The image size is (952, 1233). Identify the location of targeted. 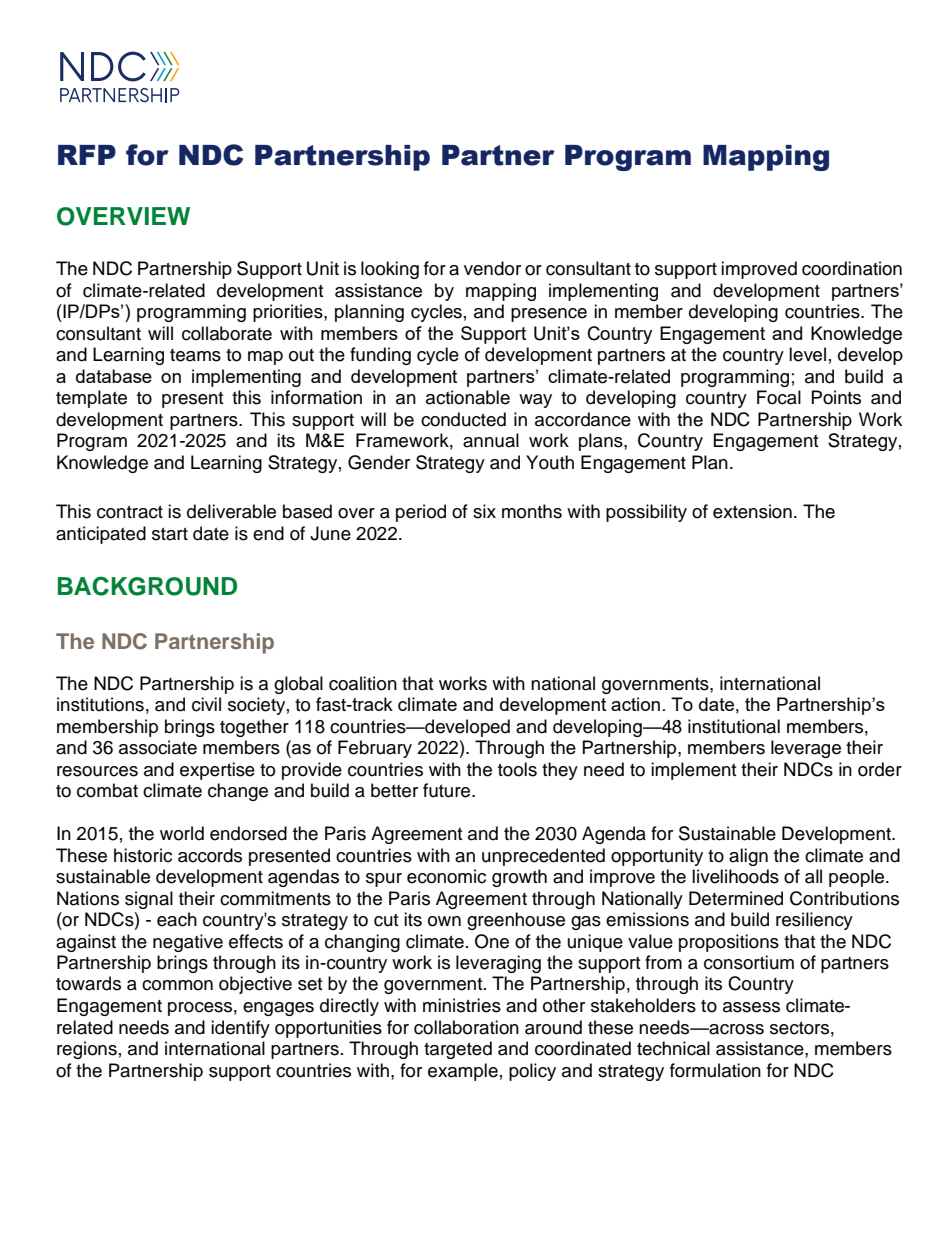
(458, 1050).
